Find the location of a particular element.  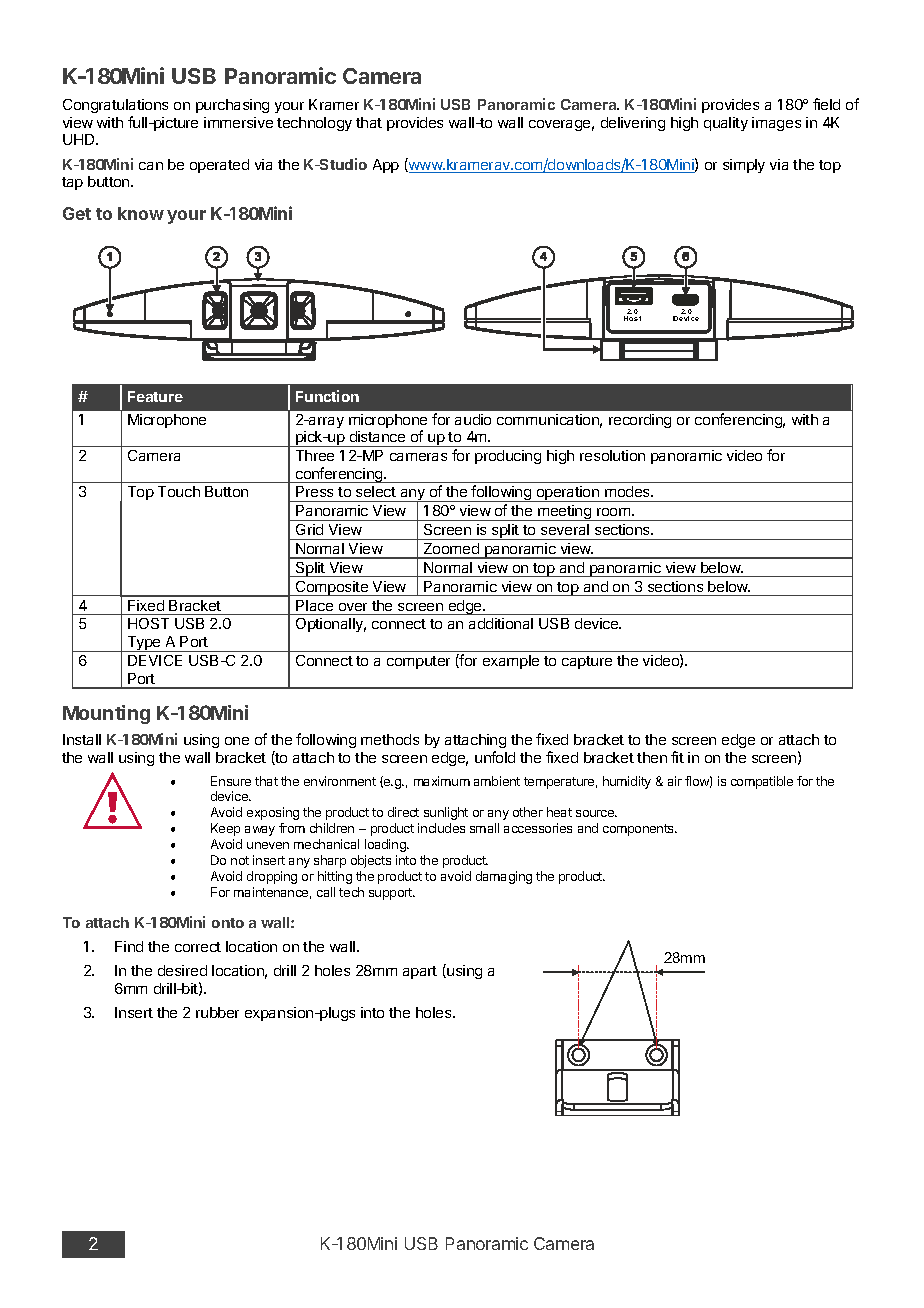

HOST is located at coordinates (148, 623).
